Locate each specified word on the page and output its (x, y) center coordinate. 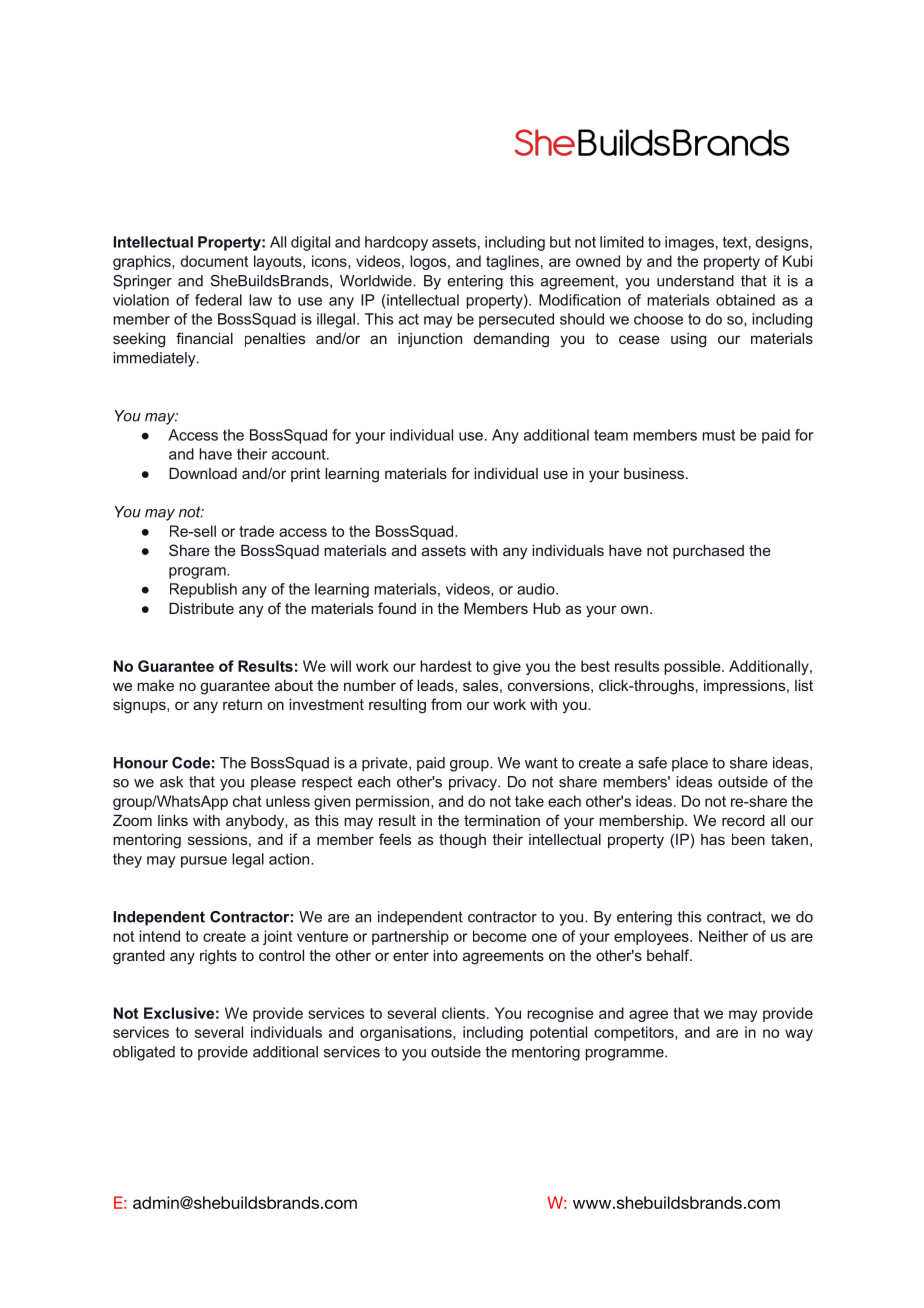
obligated (144, 1053)
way (799, 1035)
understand (695, 281)
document (214, 261)
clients (463, 1013)
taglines (512, 262)
